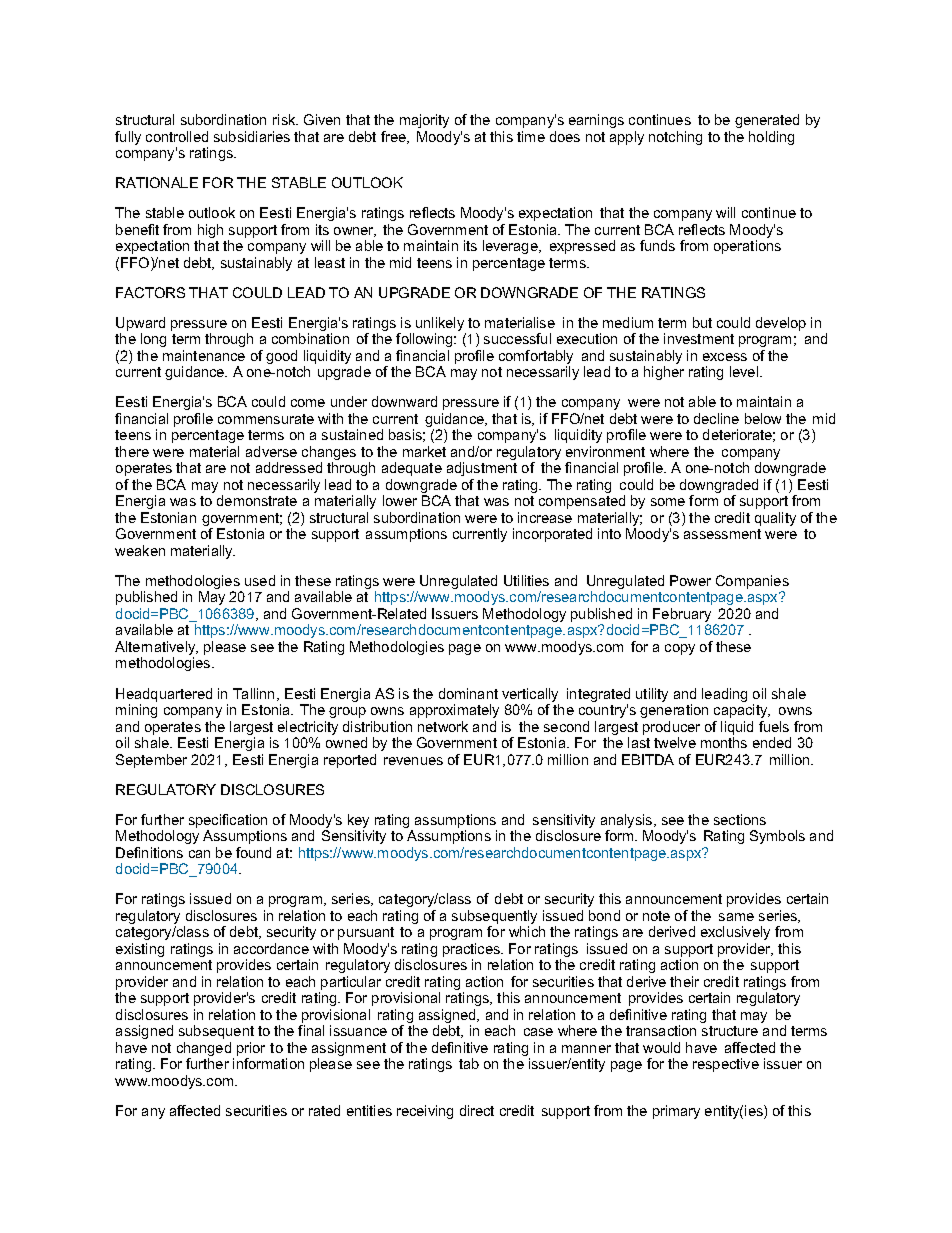  What do you see at coordinates (156, 649) in the screenshot?
I see `Alternatively` at bounding box center [156, 649].
